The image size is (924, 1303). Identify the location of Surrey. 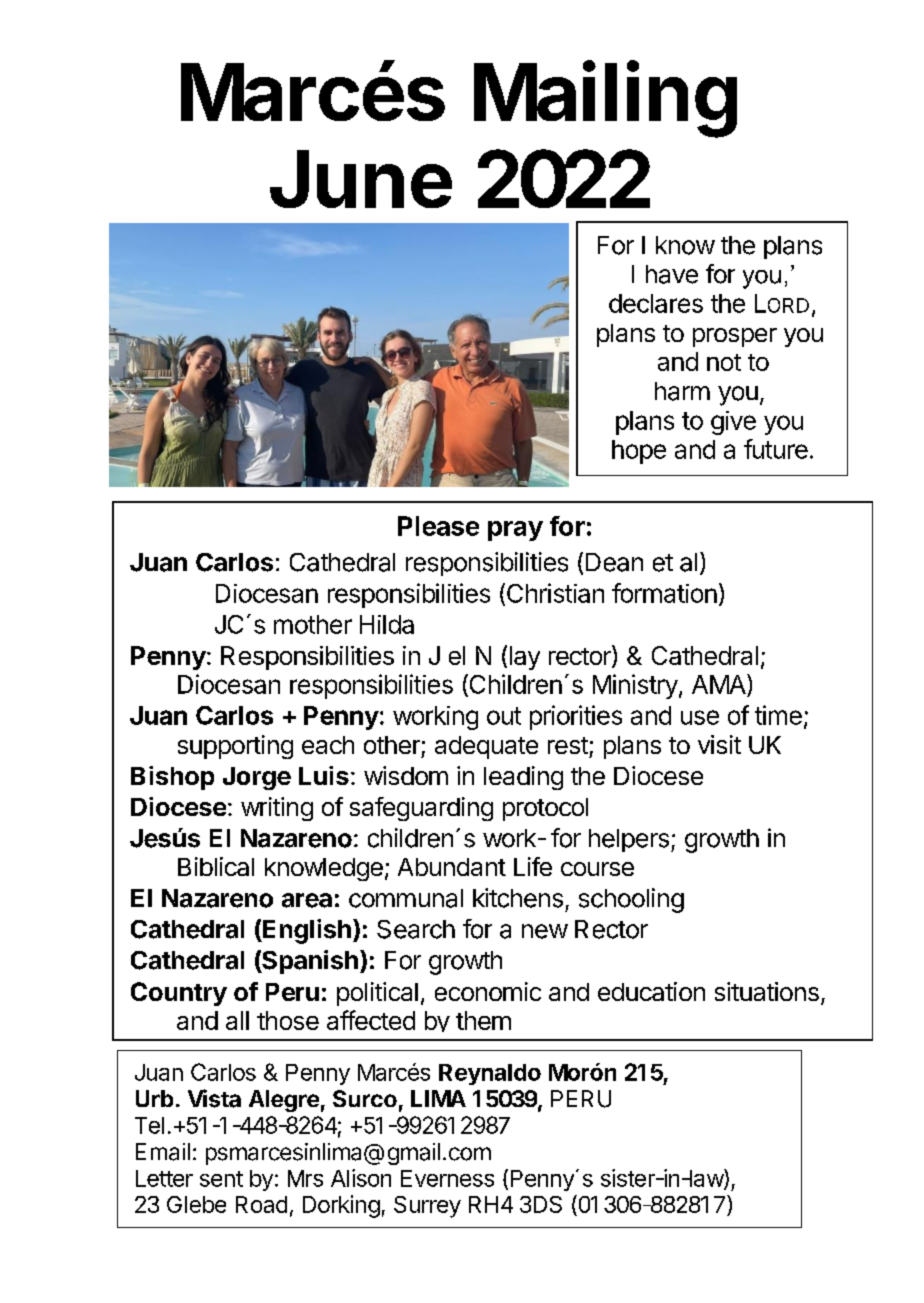
(427, 1207).
